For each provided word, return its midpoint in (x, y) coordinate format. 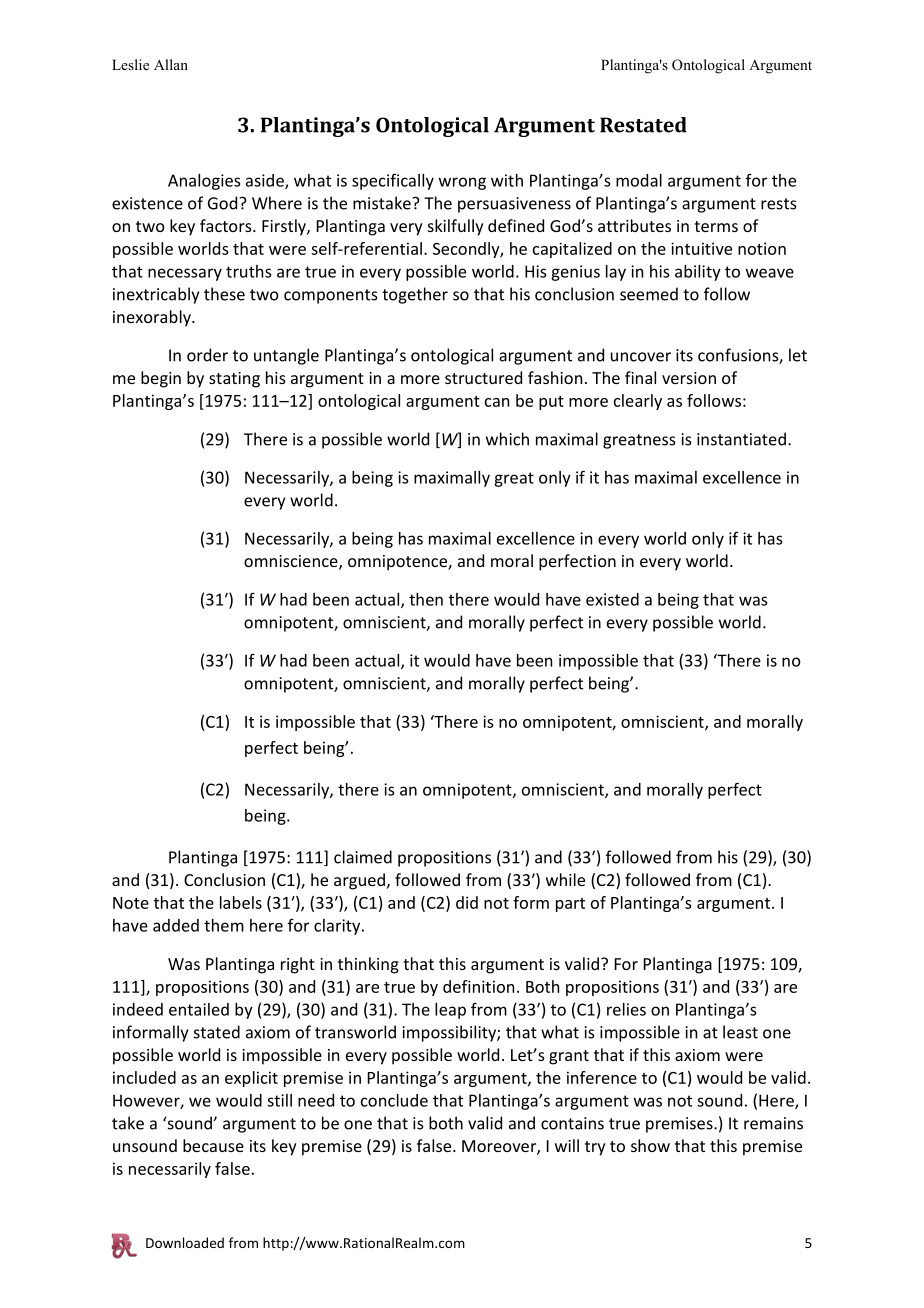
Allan (171, 64)
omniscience (292, 562)
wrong (462, 183)
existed (612, 599)
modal (639, 180)
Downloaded (185, 1242)
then (426, 599)
